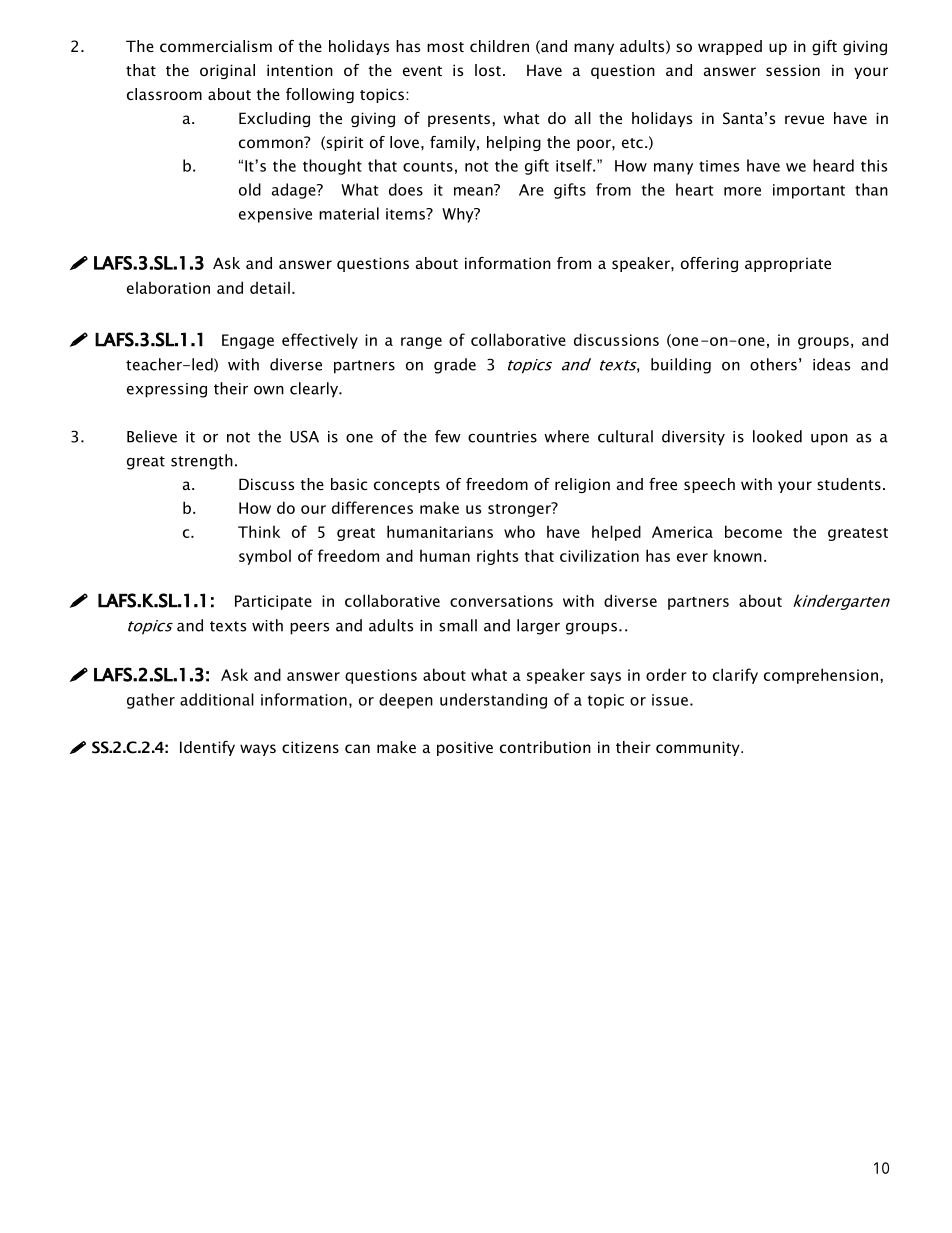 The width and height of the screenshot is (952, 1233). I want to click on lost, so click(488, 70).
